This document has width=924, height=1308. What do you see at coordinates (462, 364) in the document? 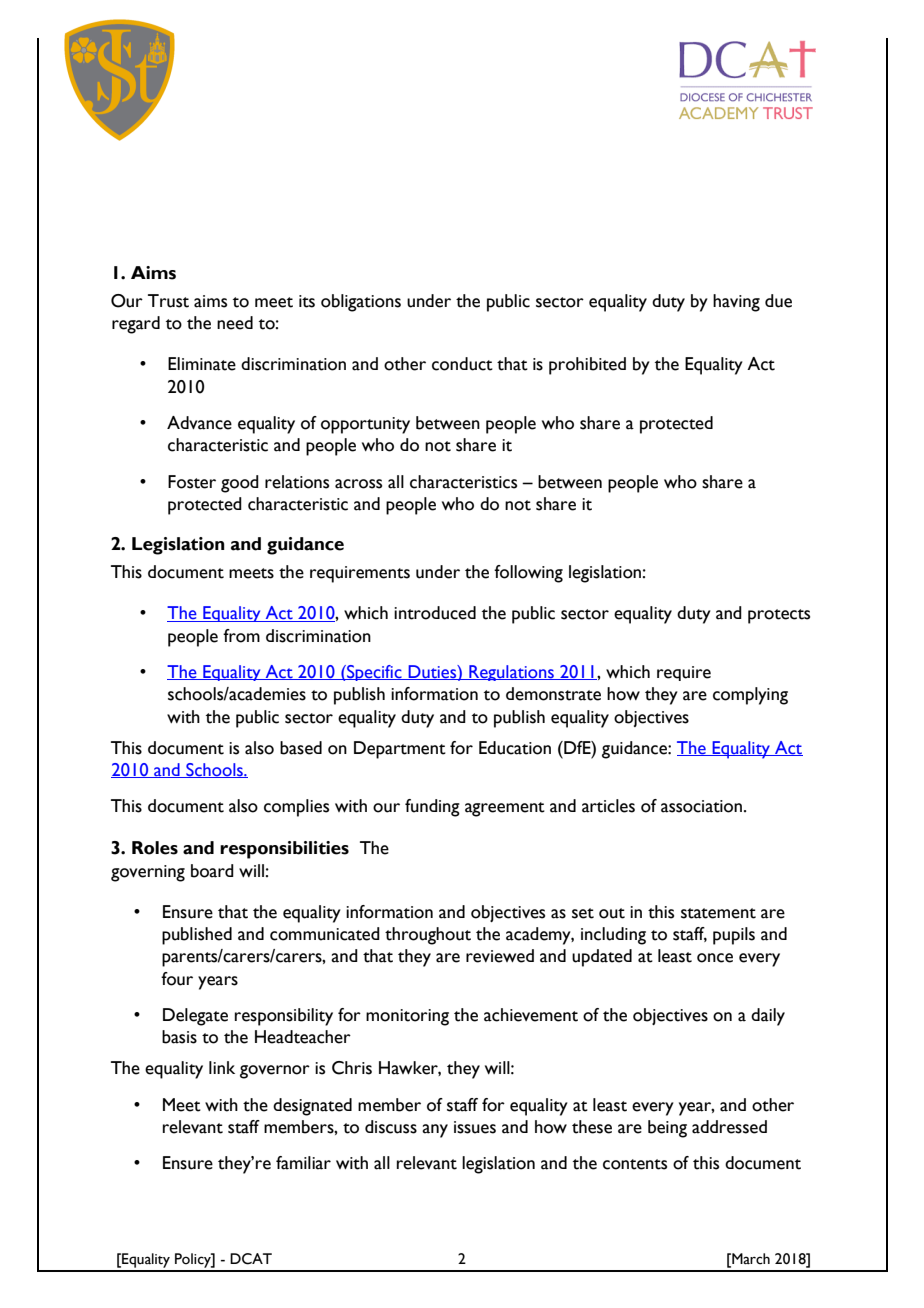
I see `conduct` at bounding box center [462, 364].
